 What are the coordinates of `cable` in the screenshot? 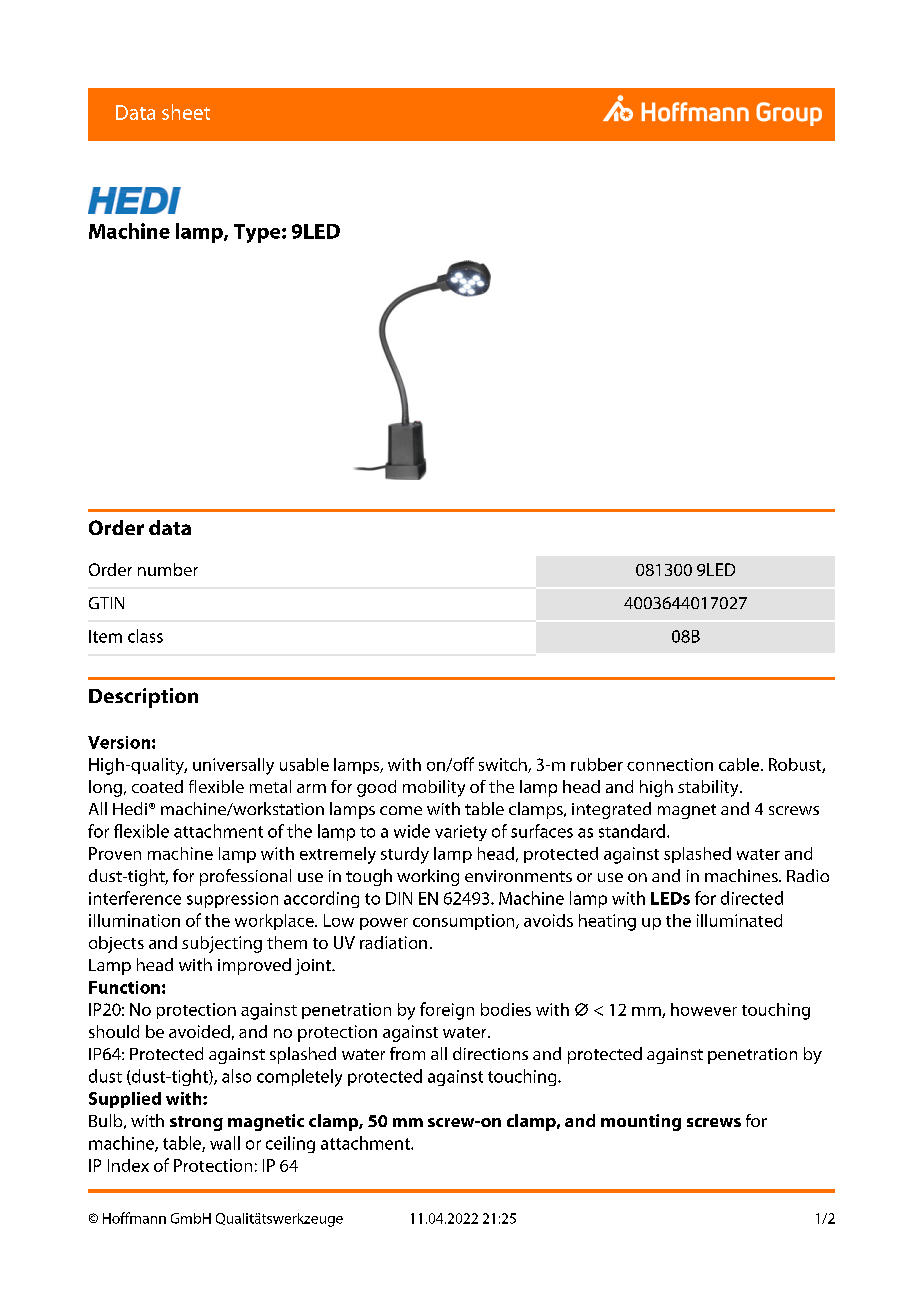 It's located at (740, 764).
